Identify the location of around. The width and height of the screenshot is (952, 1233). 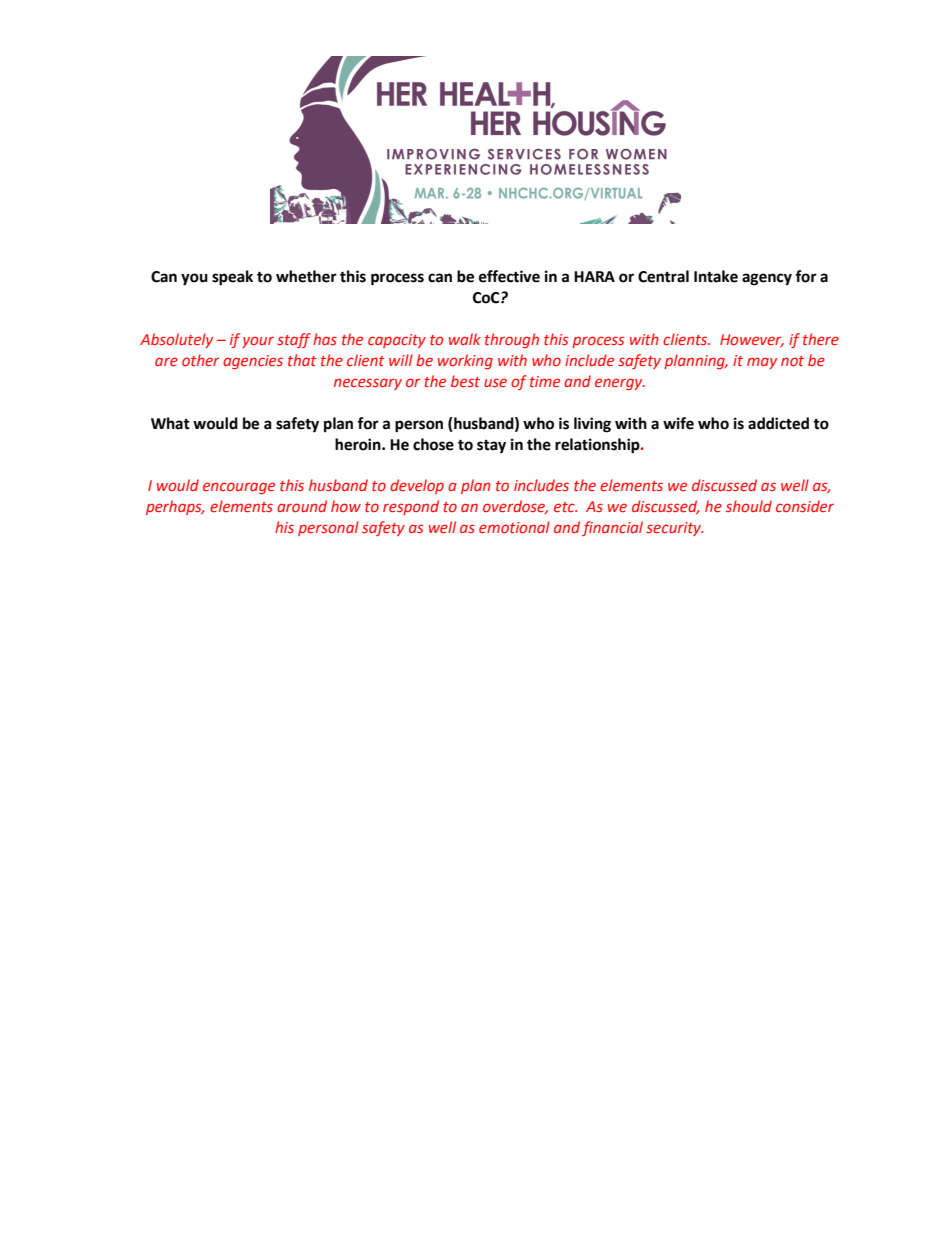
(302, 506).
